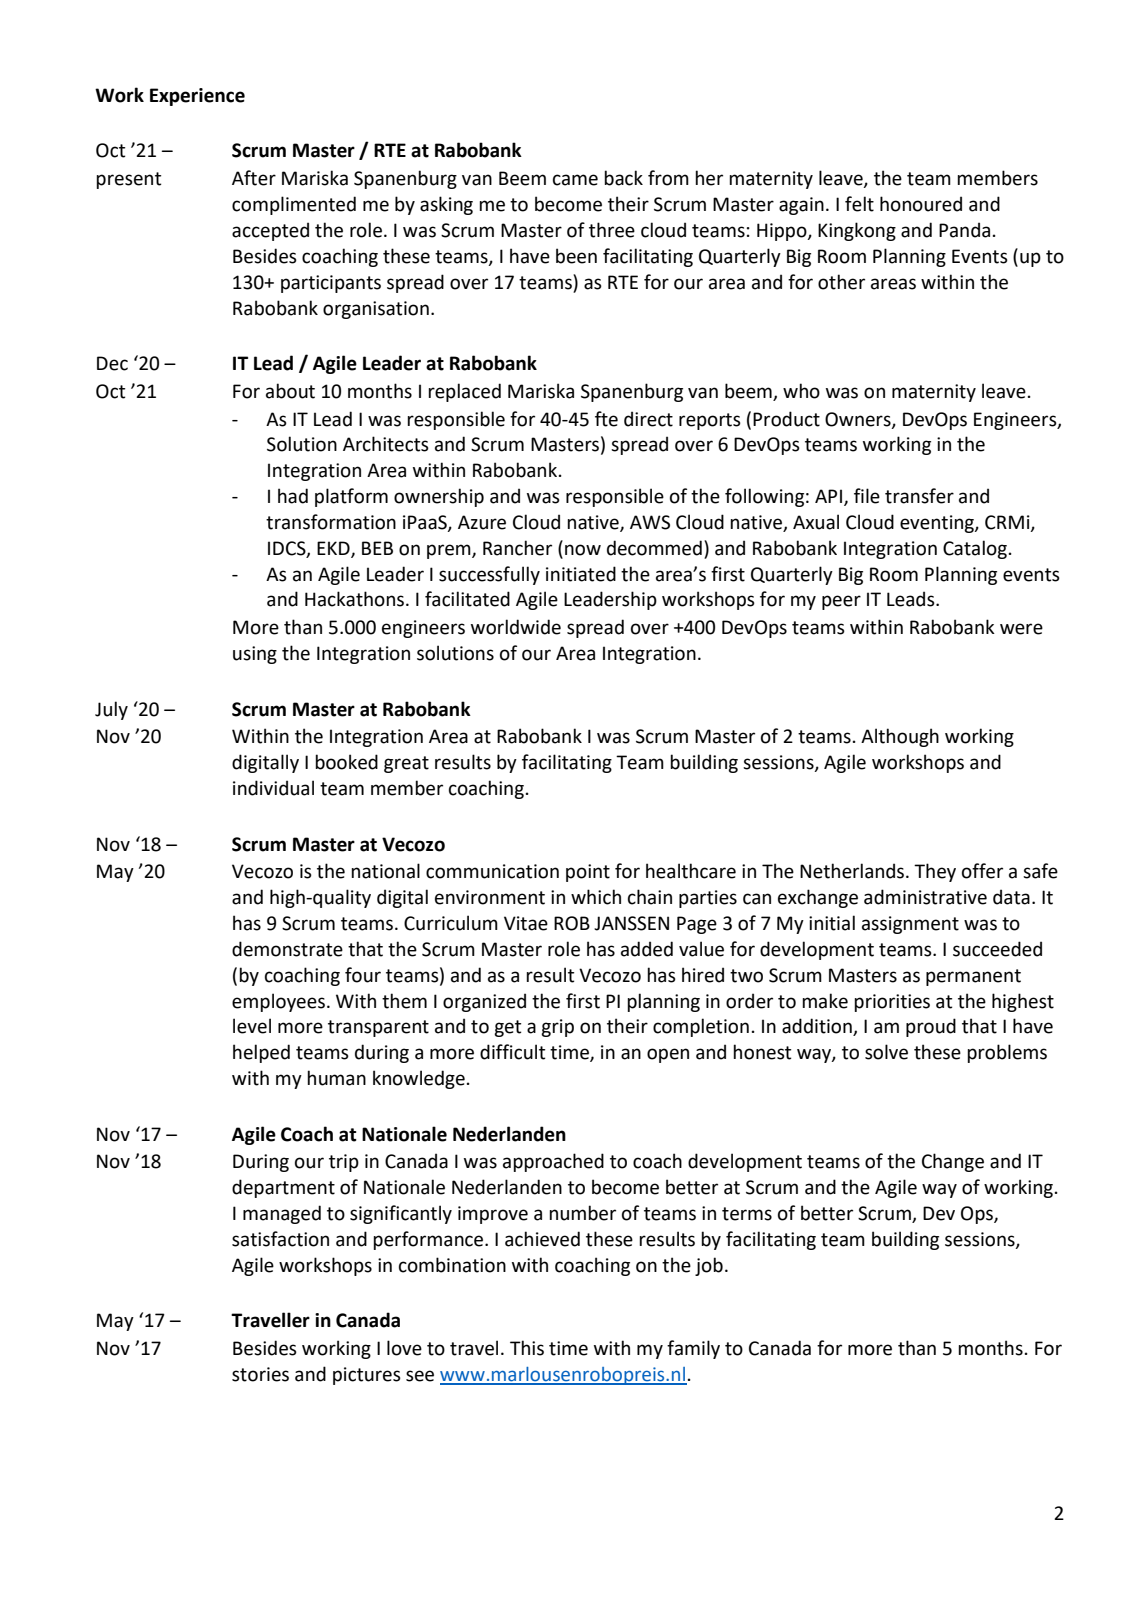 This screenshot has width=1146, height=1620. What do you see at coordinates (910, 925) in the screenshot?
I see `assignment` at bounding box center [910, 925].
